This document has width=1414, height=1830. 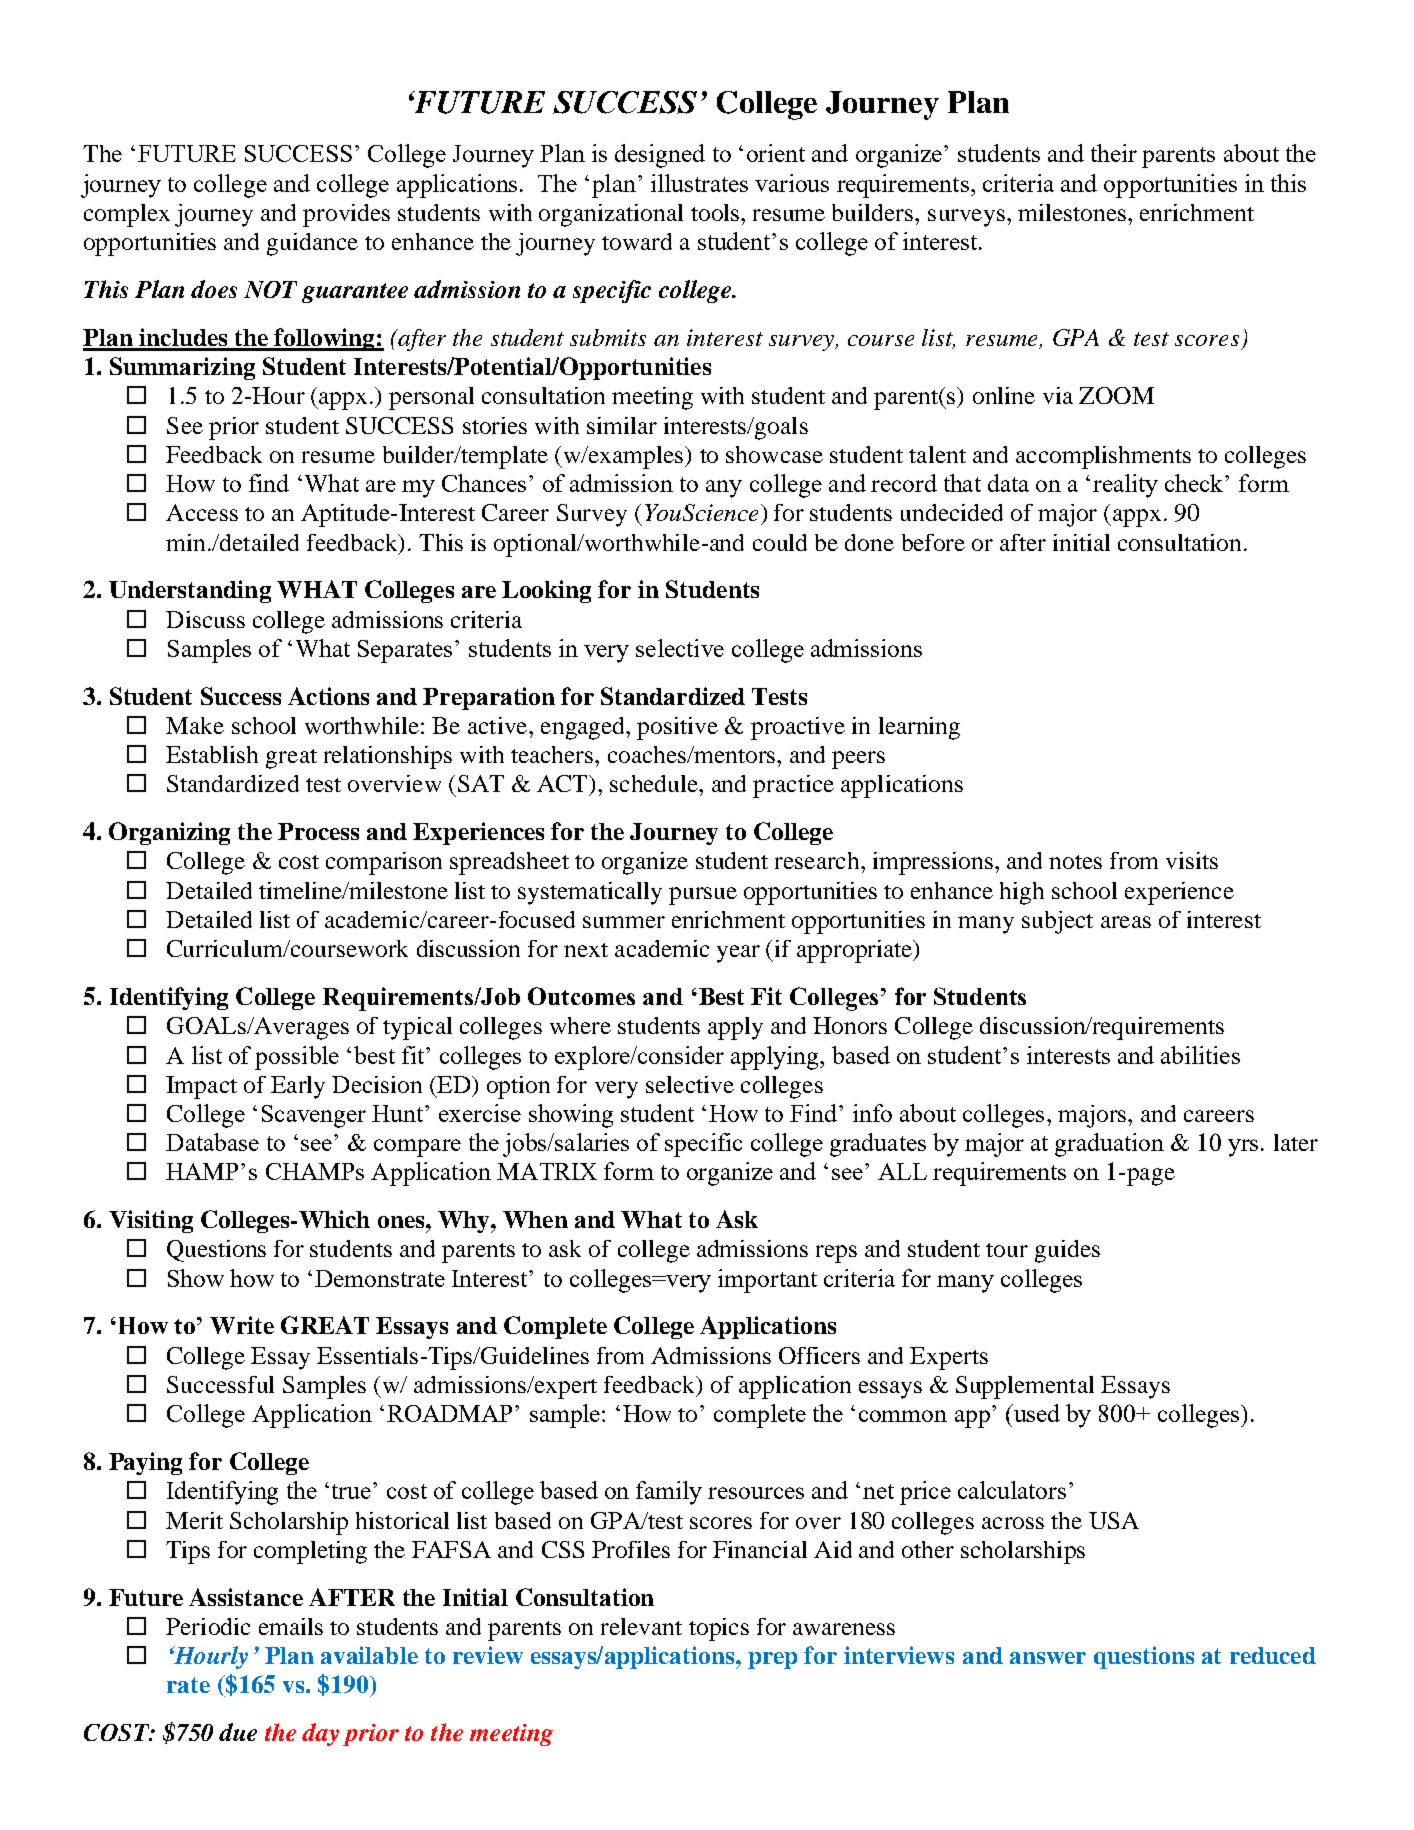 What do you see at coordinates (716, 212) in the document?
I see `tools` at bounding box center [716, 212].
